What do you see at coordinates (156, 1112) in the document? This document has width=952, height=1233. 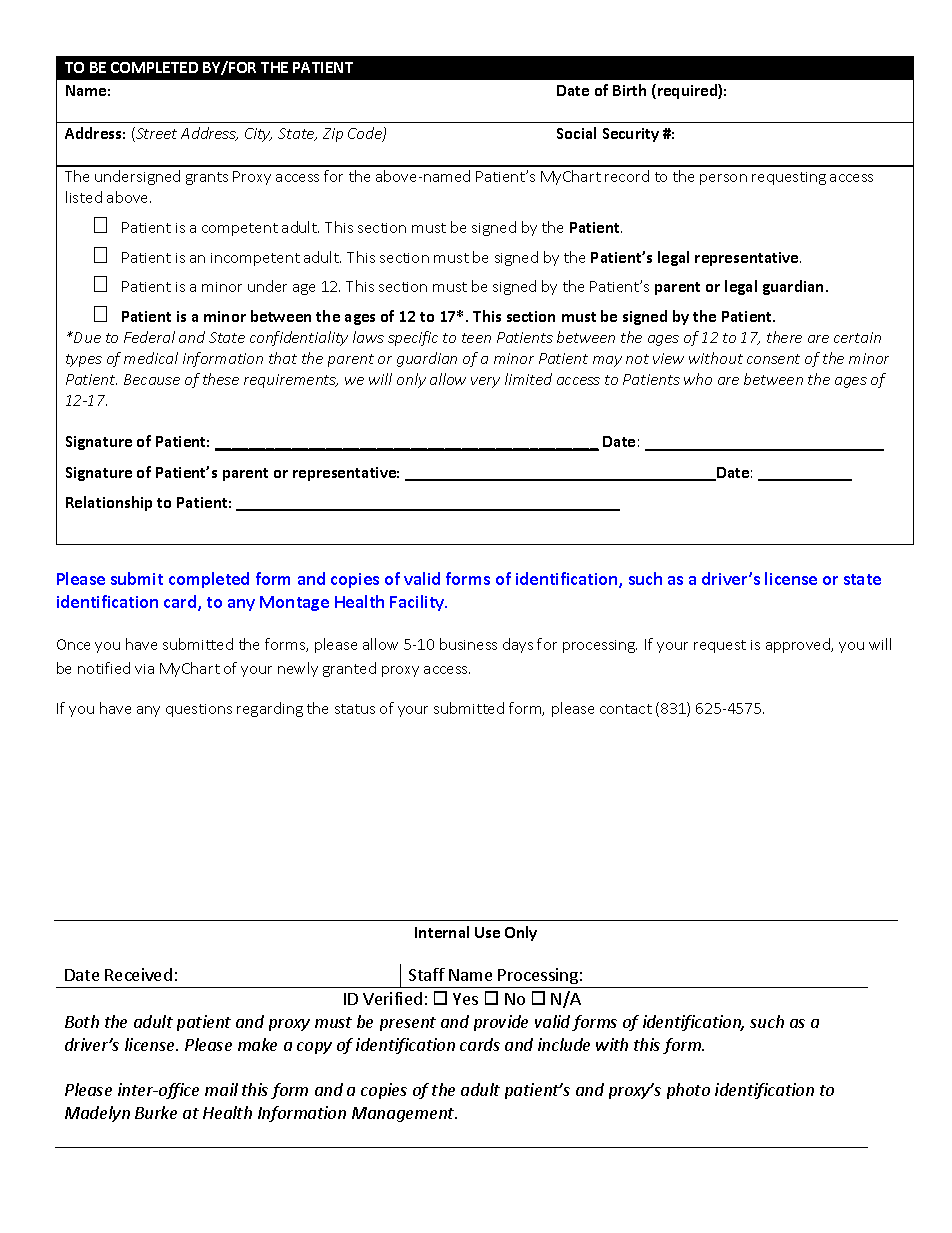 I see `Burke` at bounding box center [156, 1112].
